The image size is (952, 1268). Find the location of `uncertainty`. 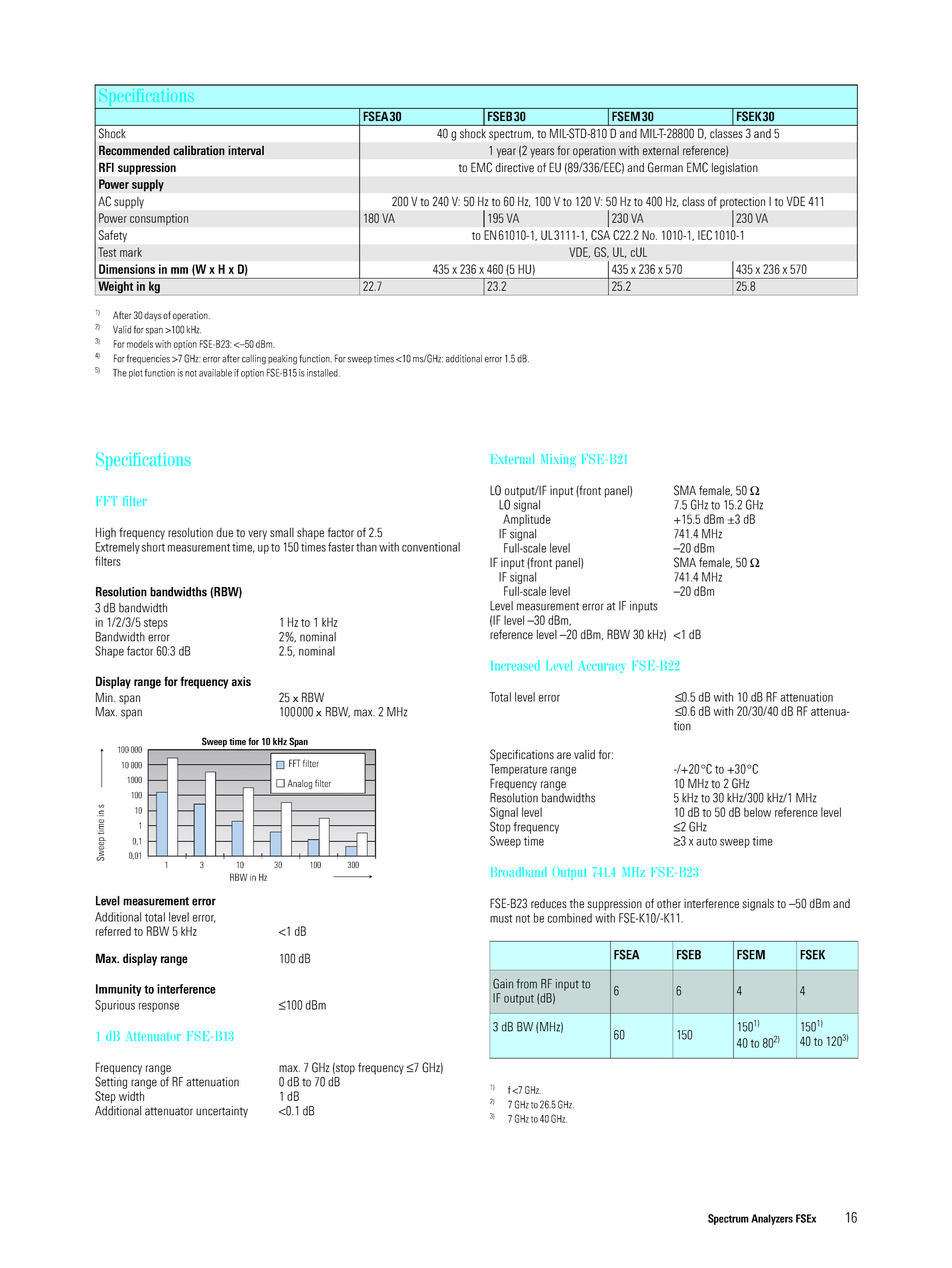

uncertainty is located at coordinates (222, 1112).
